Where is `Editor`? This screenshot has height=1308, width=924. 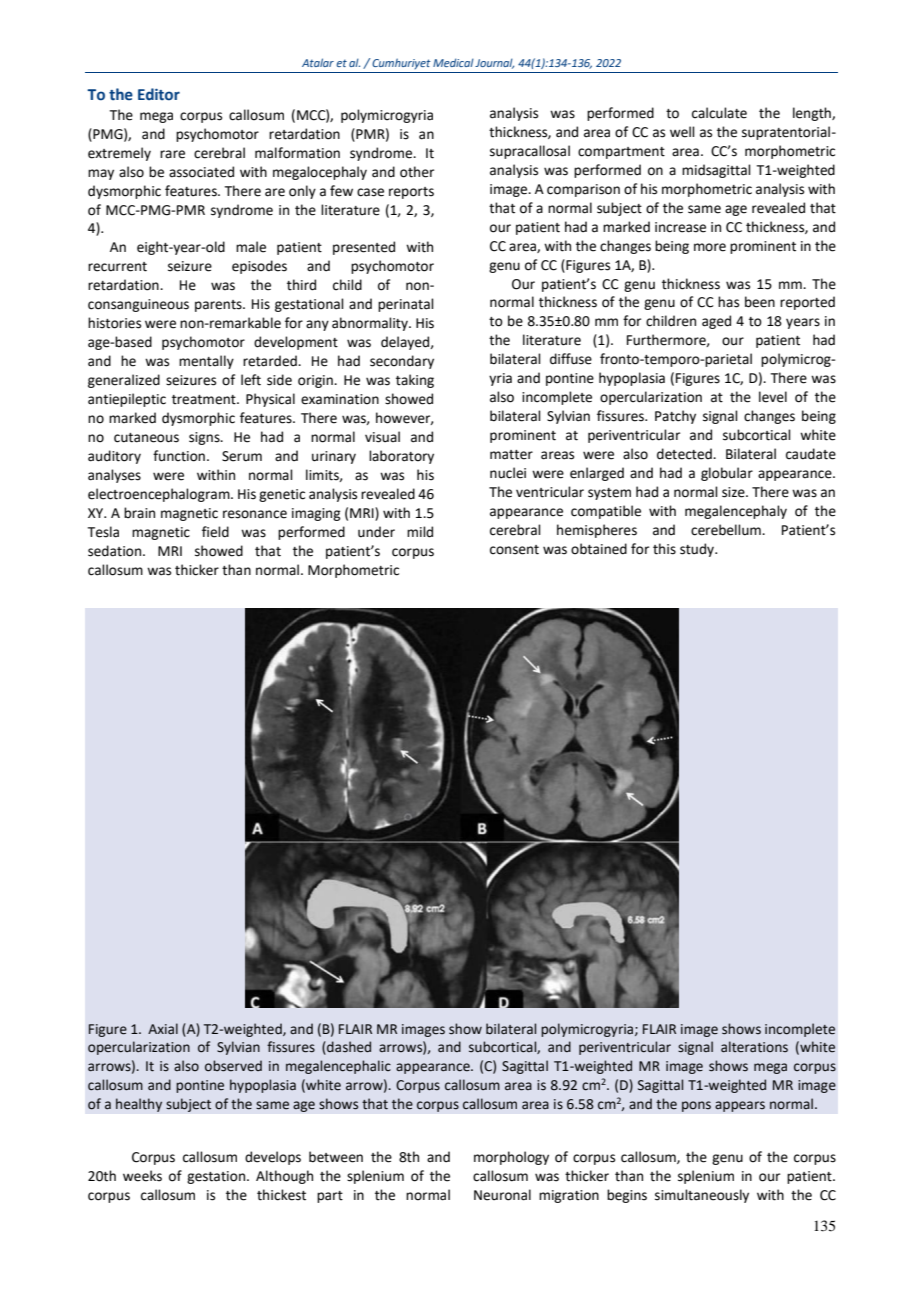 Editor is located at coordinates (159, 94).
